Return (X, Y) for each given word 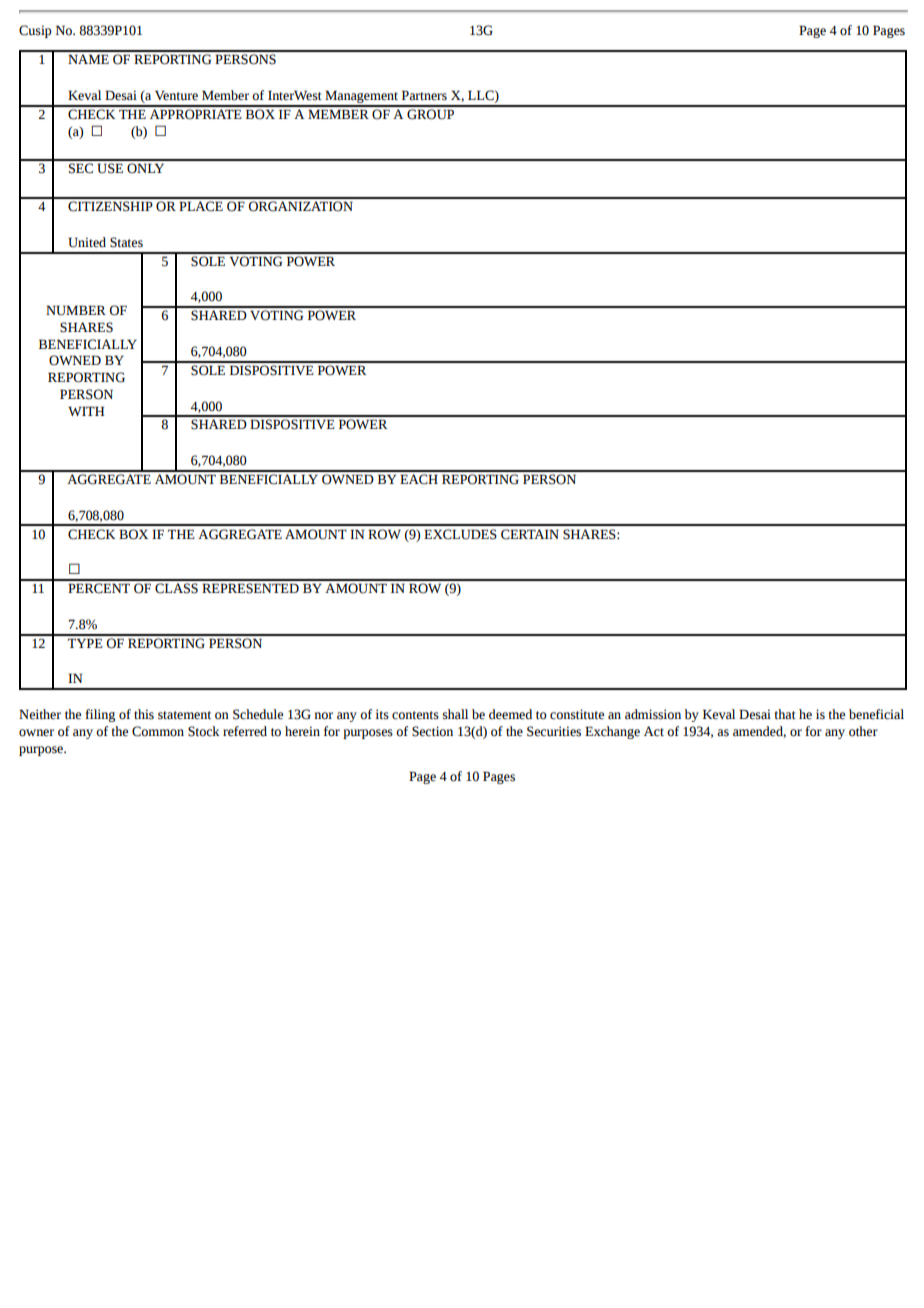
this (144, 714)
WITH (86, 411)
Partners (424, 95)
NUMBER (76, 310)
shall (455, 714)
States (126, 242)
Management (362, 98)
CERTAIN (530, 534)
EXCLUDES (460, 534)
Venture (176, 95)
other (863, 731)
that (785, 714)
